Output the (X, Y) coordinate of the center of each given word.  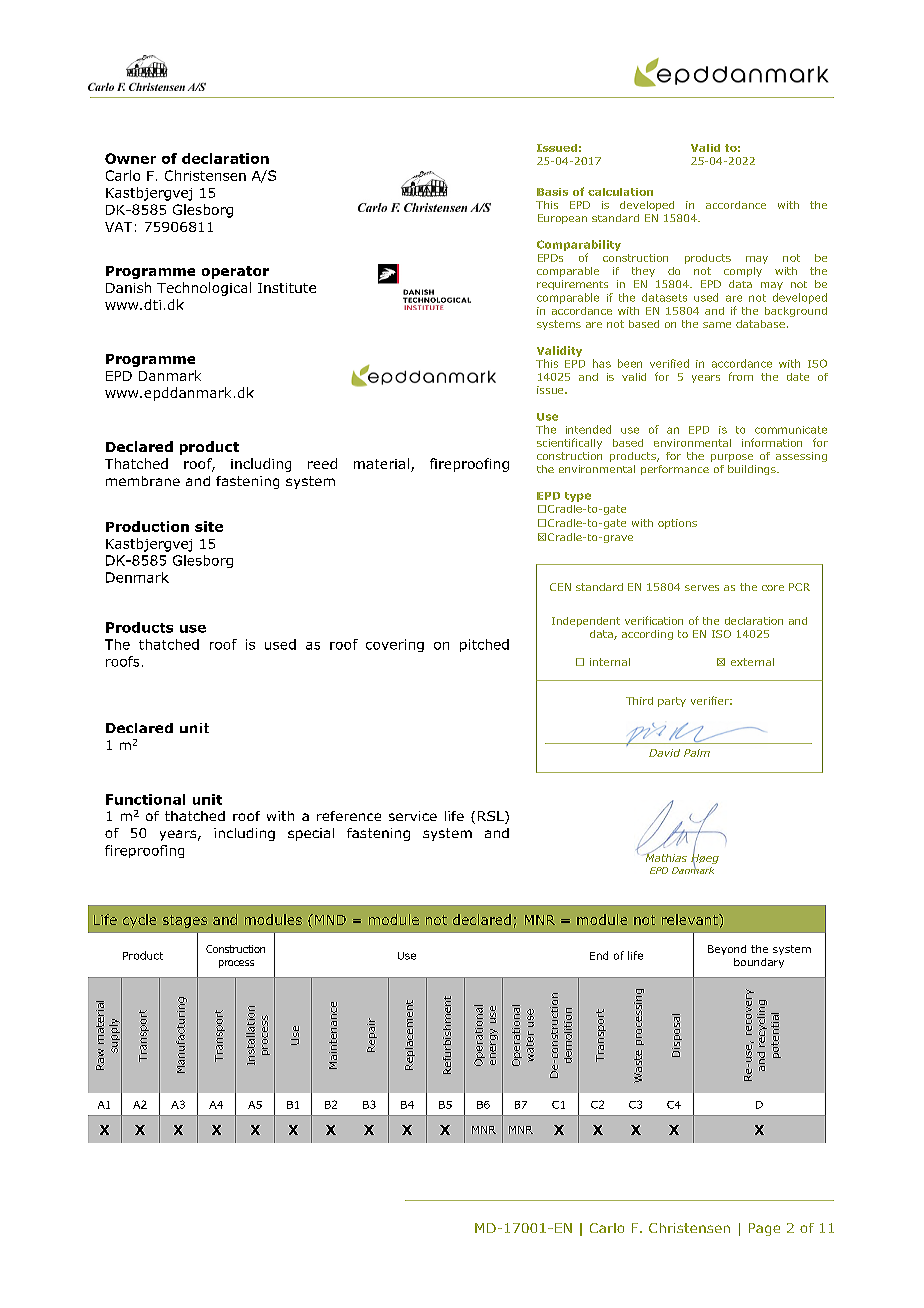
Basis (552, 192)
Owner (130, 158)
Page (764, 1229)
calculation (620, 192)
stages (185, 921)
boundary (759, 963)
